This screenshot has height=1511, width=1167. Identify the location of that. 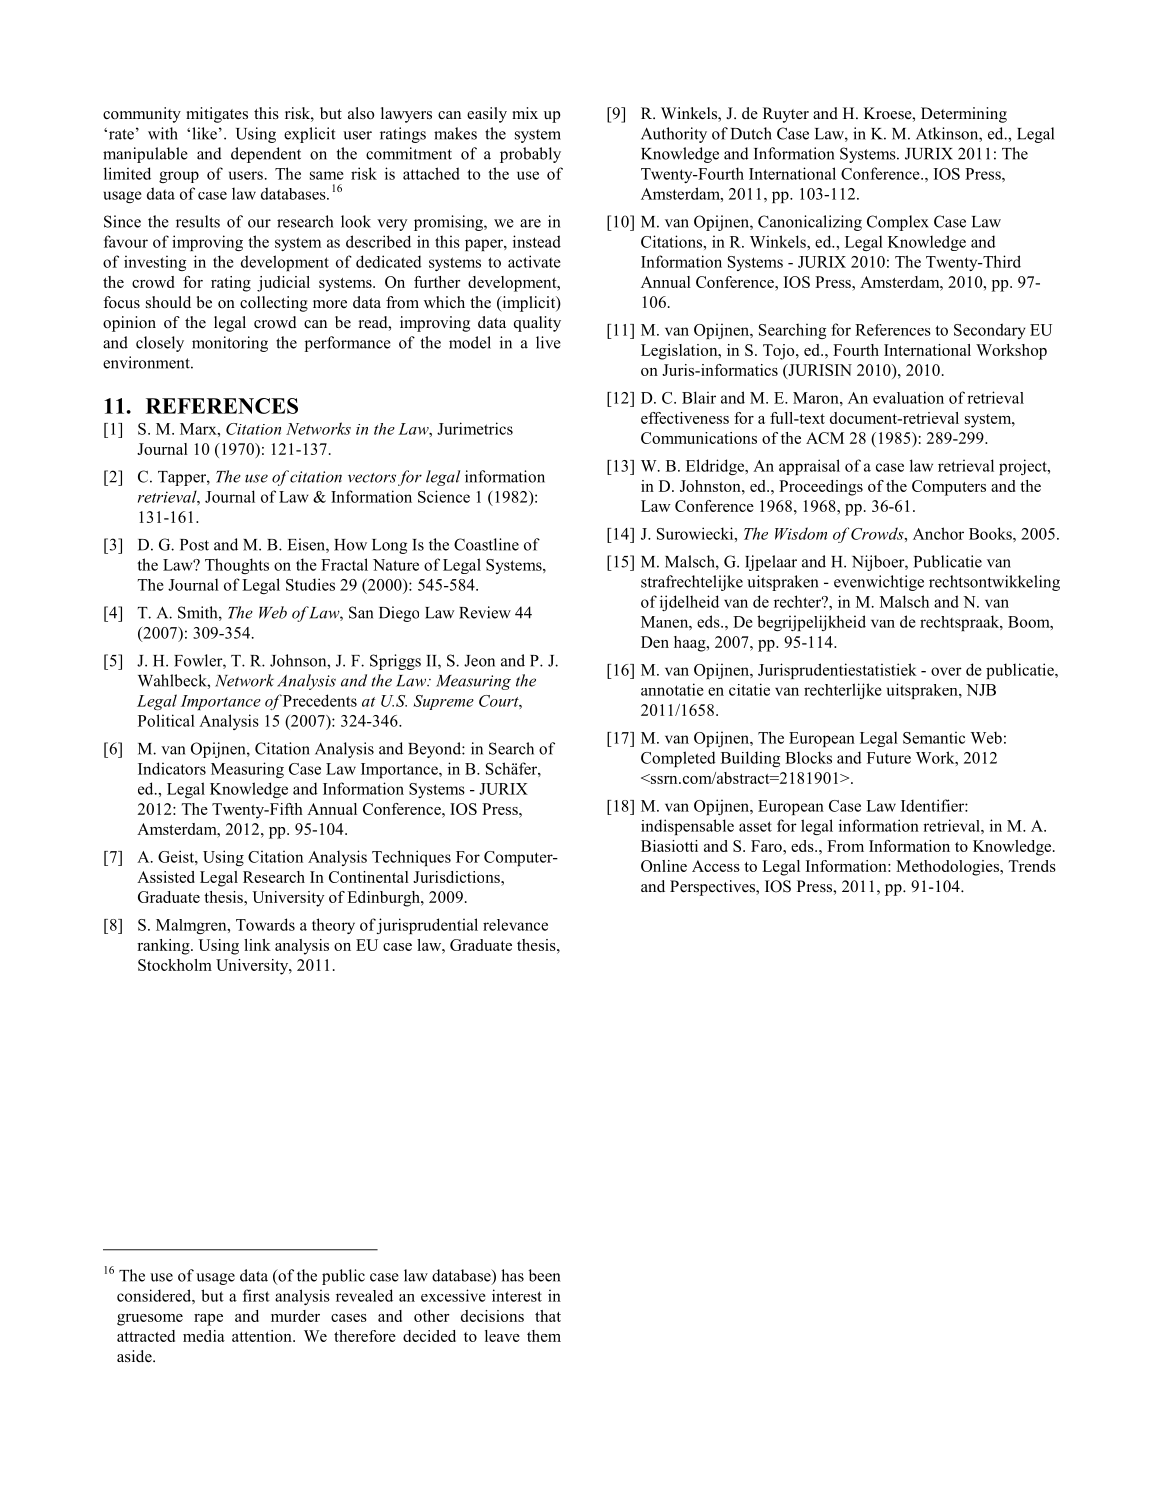
(548, 1316).
